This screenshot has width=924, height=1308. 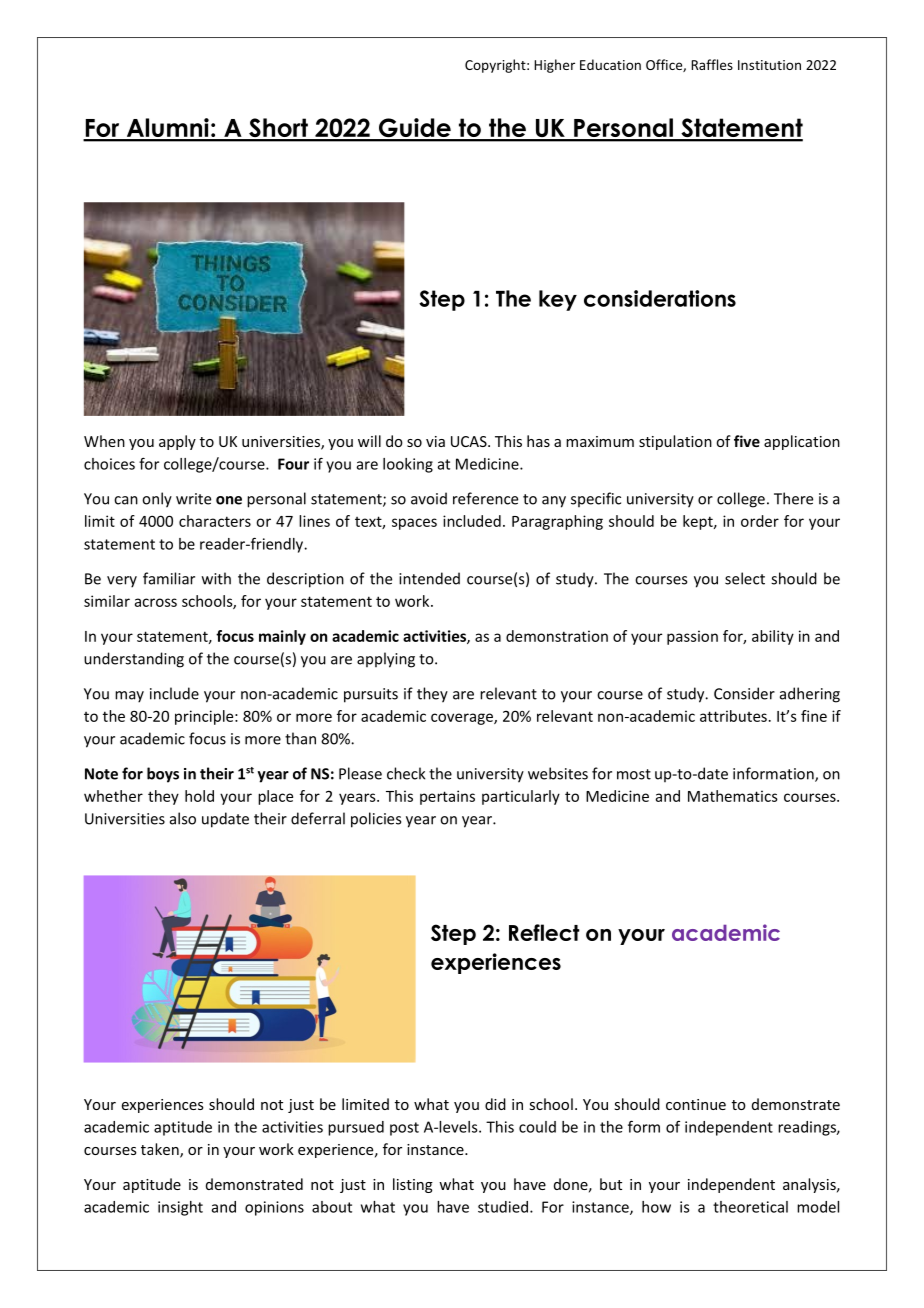 I want to click on intended, so click(x=429, y=578).
